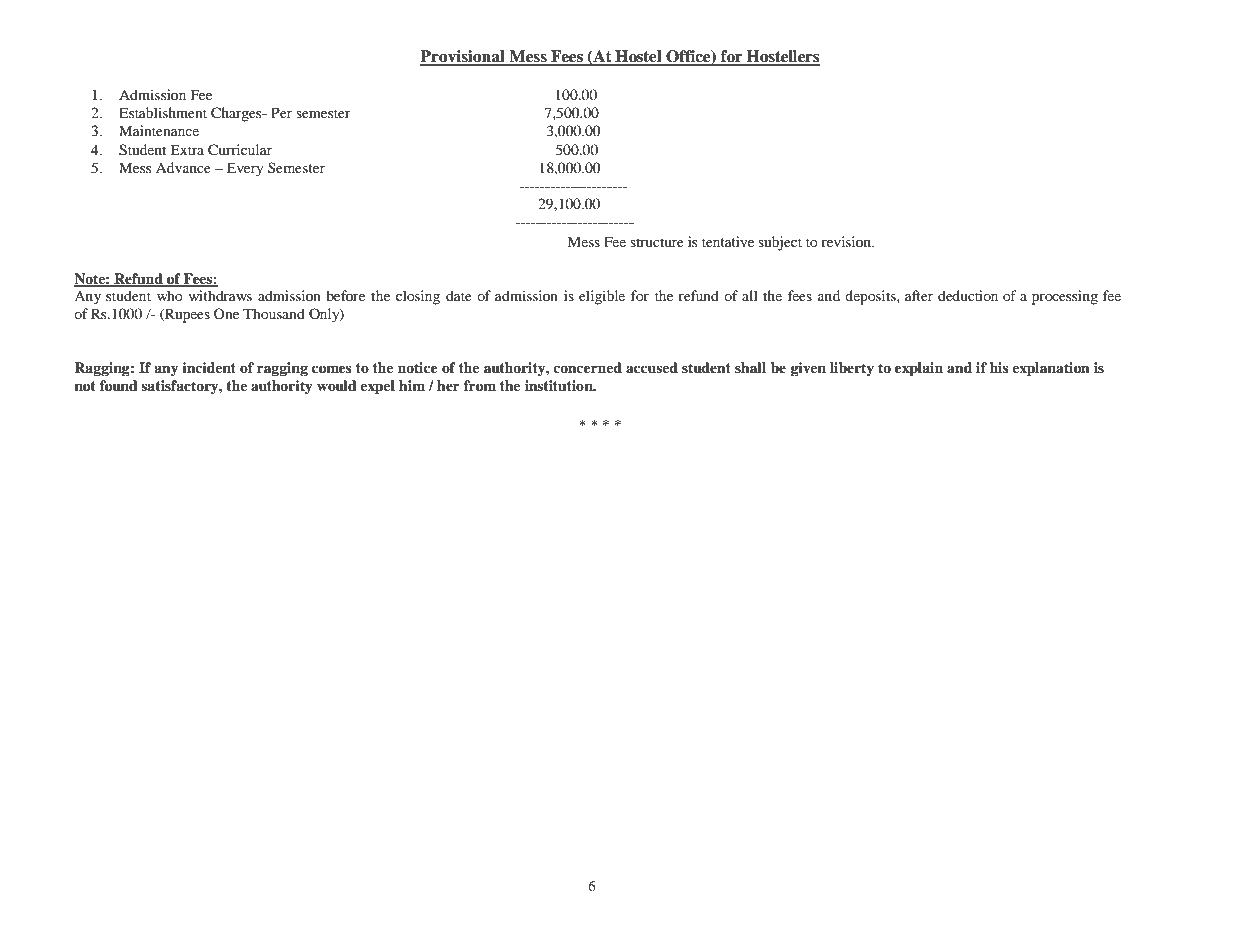  I want to click on Provisional, so click(463, 57).
